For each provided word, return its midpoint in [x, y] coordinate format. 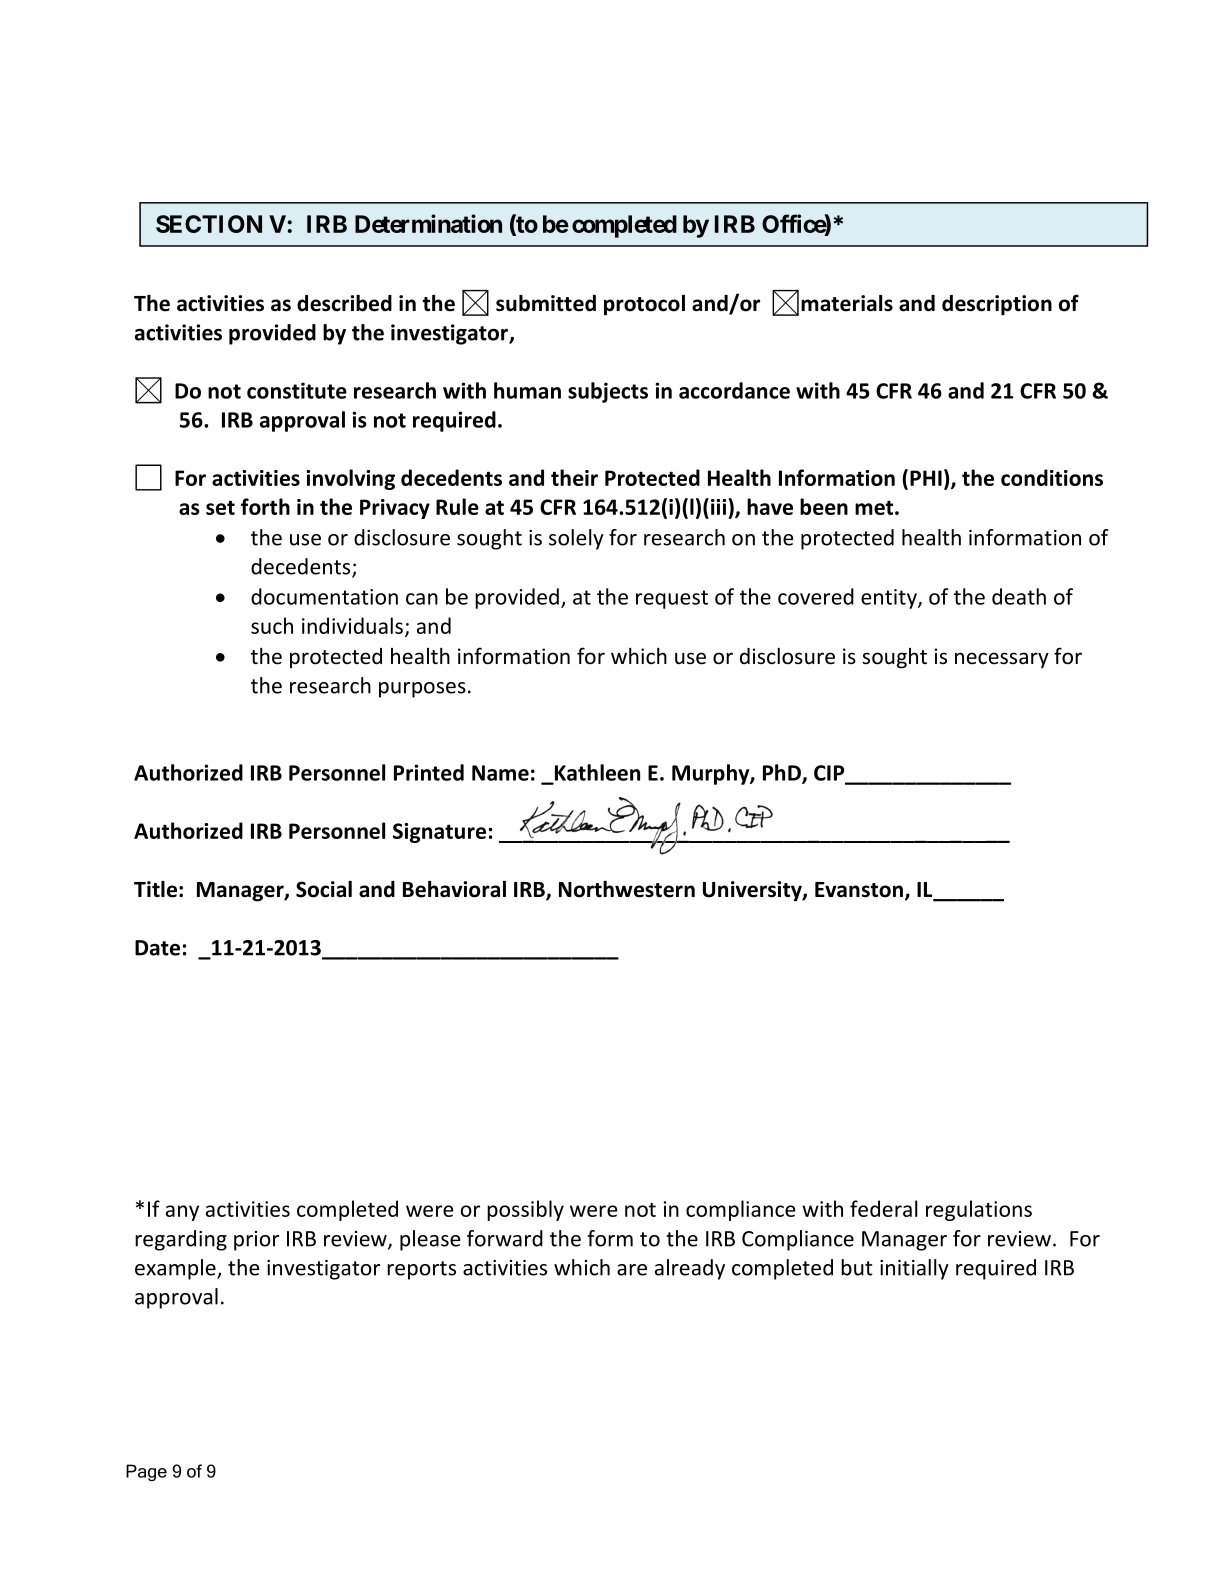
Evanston [859, 890]
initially [914, 1269]
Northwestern [627, 889]
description [997, 305]
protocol [644, 305]
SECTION [209, 224]
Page [146, 1473]
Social [324, 889]
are [632, 1270]
